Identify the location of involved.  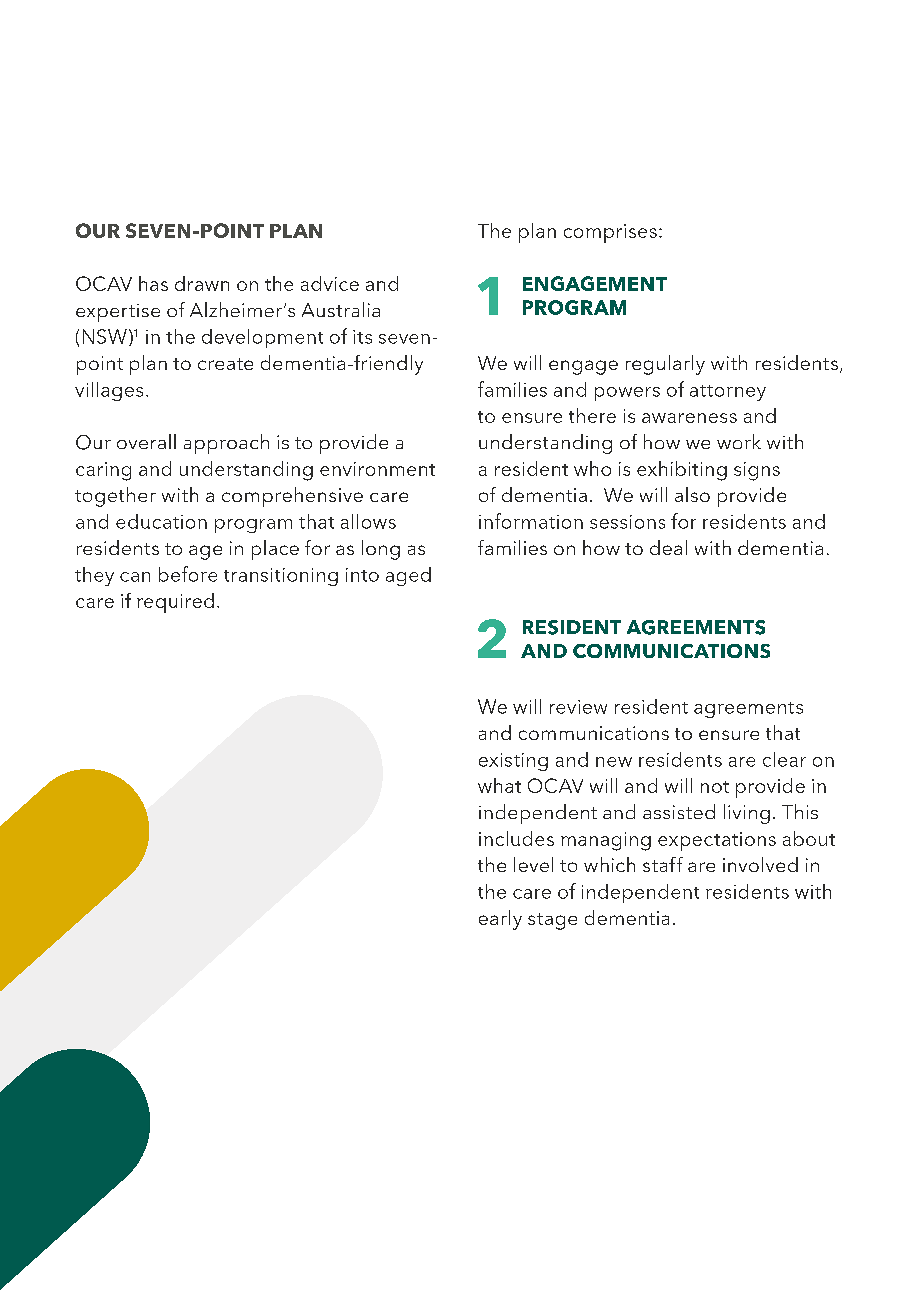
(760, 864).
